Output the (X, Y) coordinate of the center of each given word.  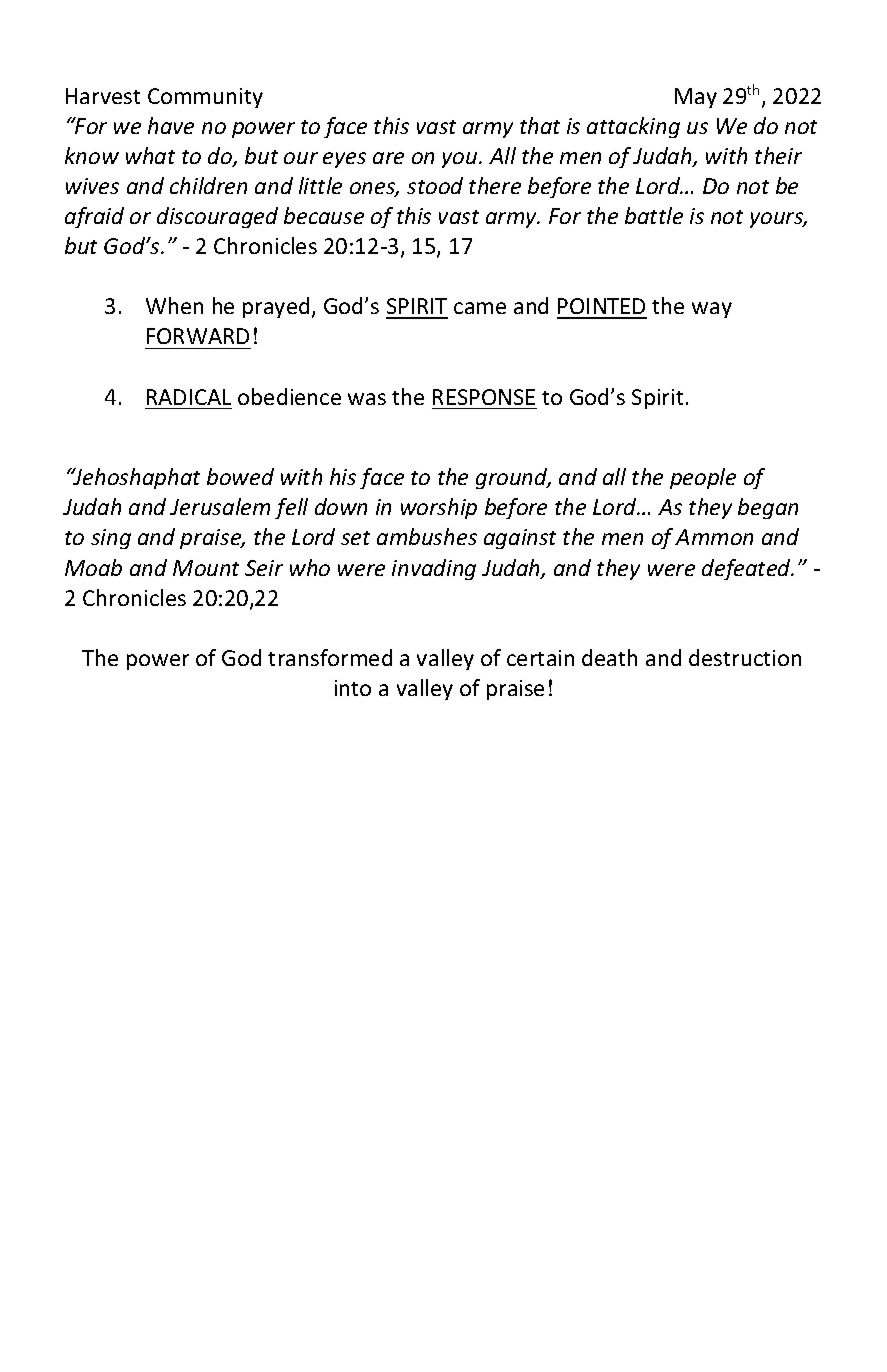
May (696, 98)
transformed (330, 657)
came (480, 308)
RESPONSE (484, 397)
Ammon (714, 537)
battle (654, 215)
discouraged (217, 217)
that (540, 125)
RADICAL (189, 397)
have (171, 125)
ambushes (427, 536)
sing (111, 539)
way (712, 310)
